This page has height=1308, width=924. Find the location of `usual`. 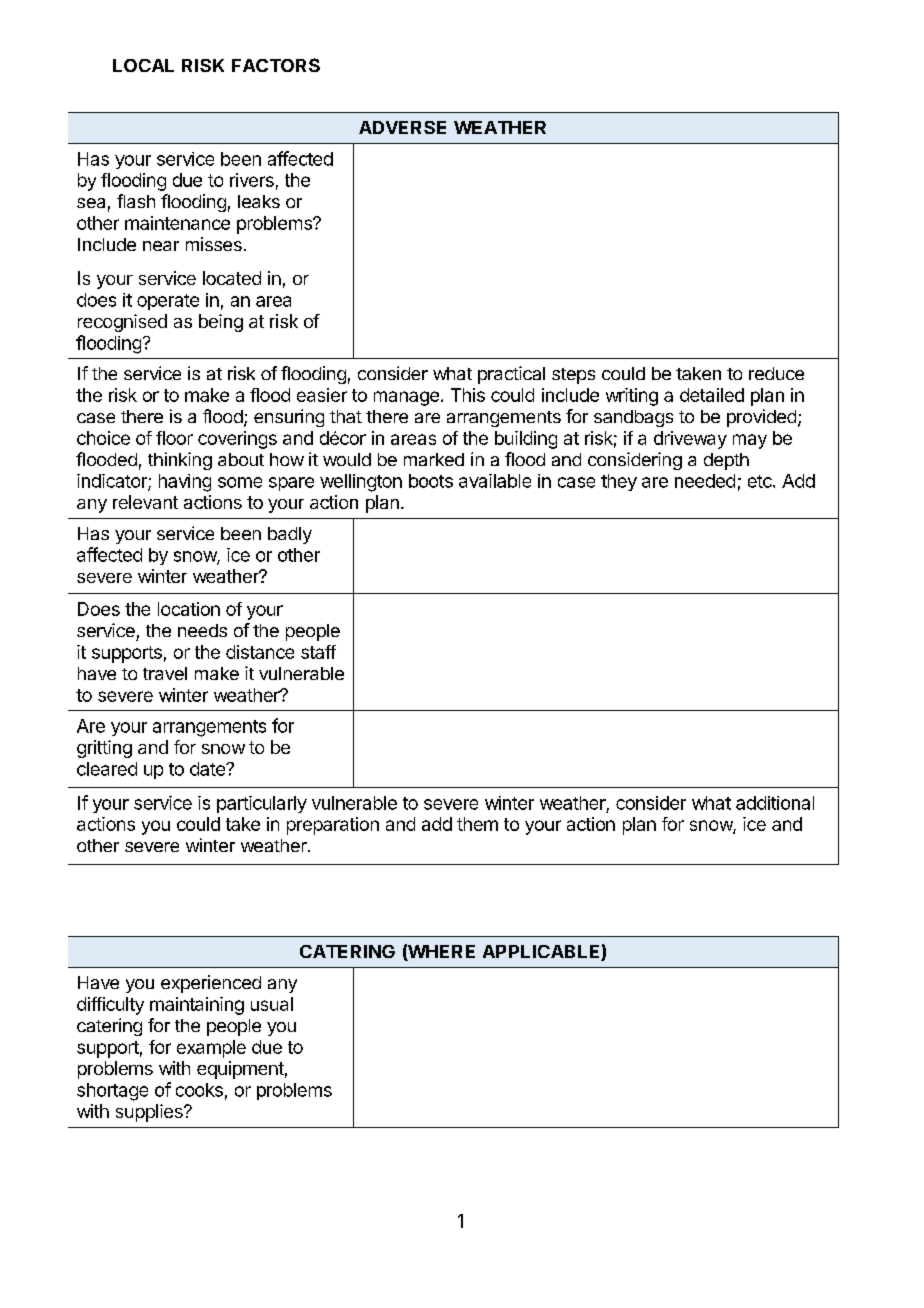

usual is located at coordinates (272, 1004).
